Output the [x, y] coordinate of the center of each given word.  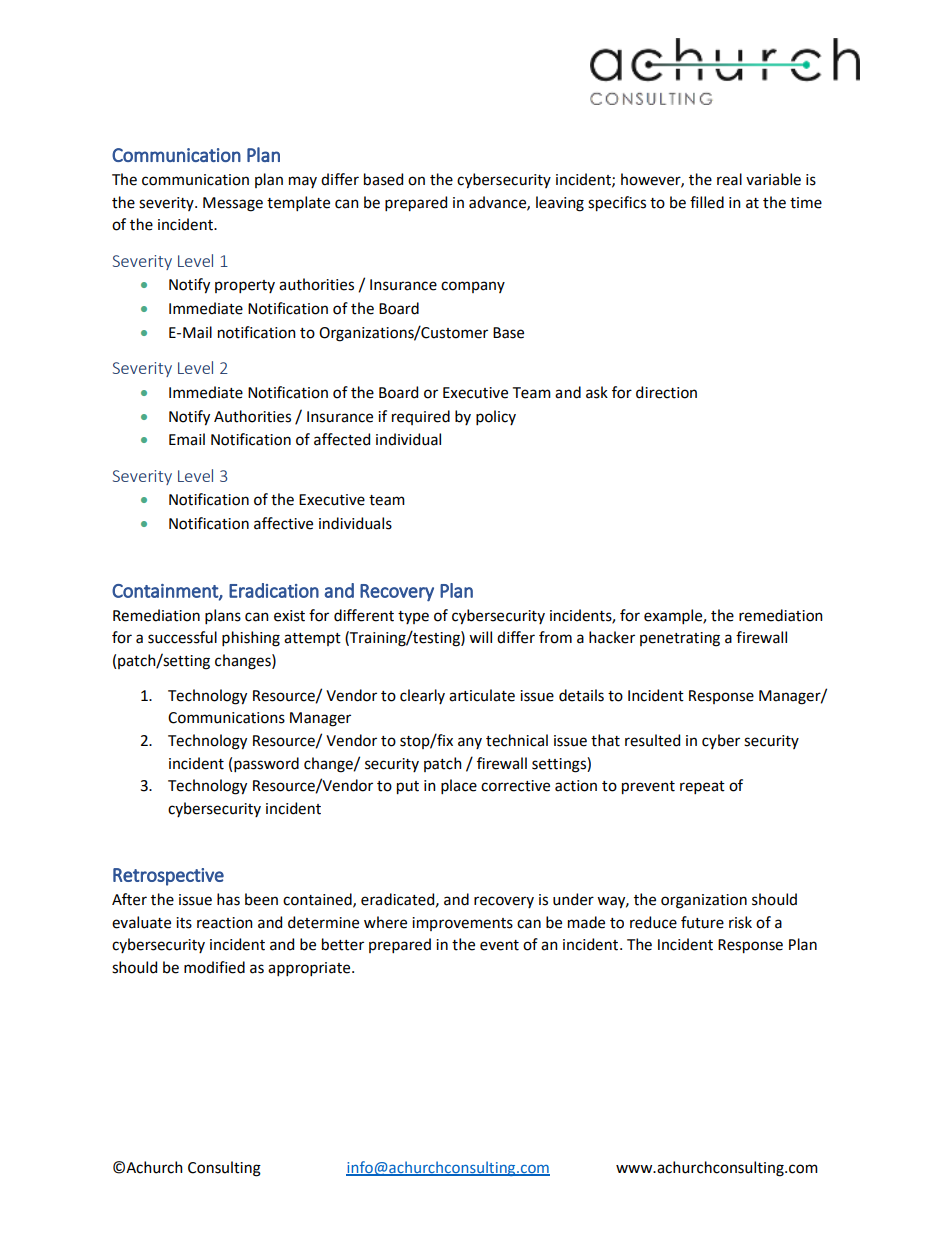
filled [707, 202]
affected [342, 439]
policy [496, 417]
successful [182, 637]
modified [214, 967]
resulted [652, 740]
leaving [560, 204]
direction [666, 392]
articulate [482, 695]
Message [233, 204]
